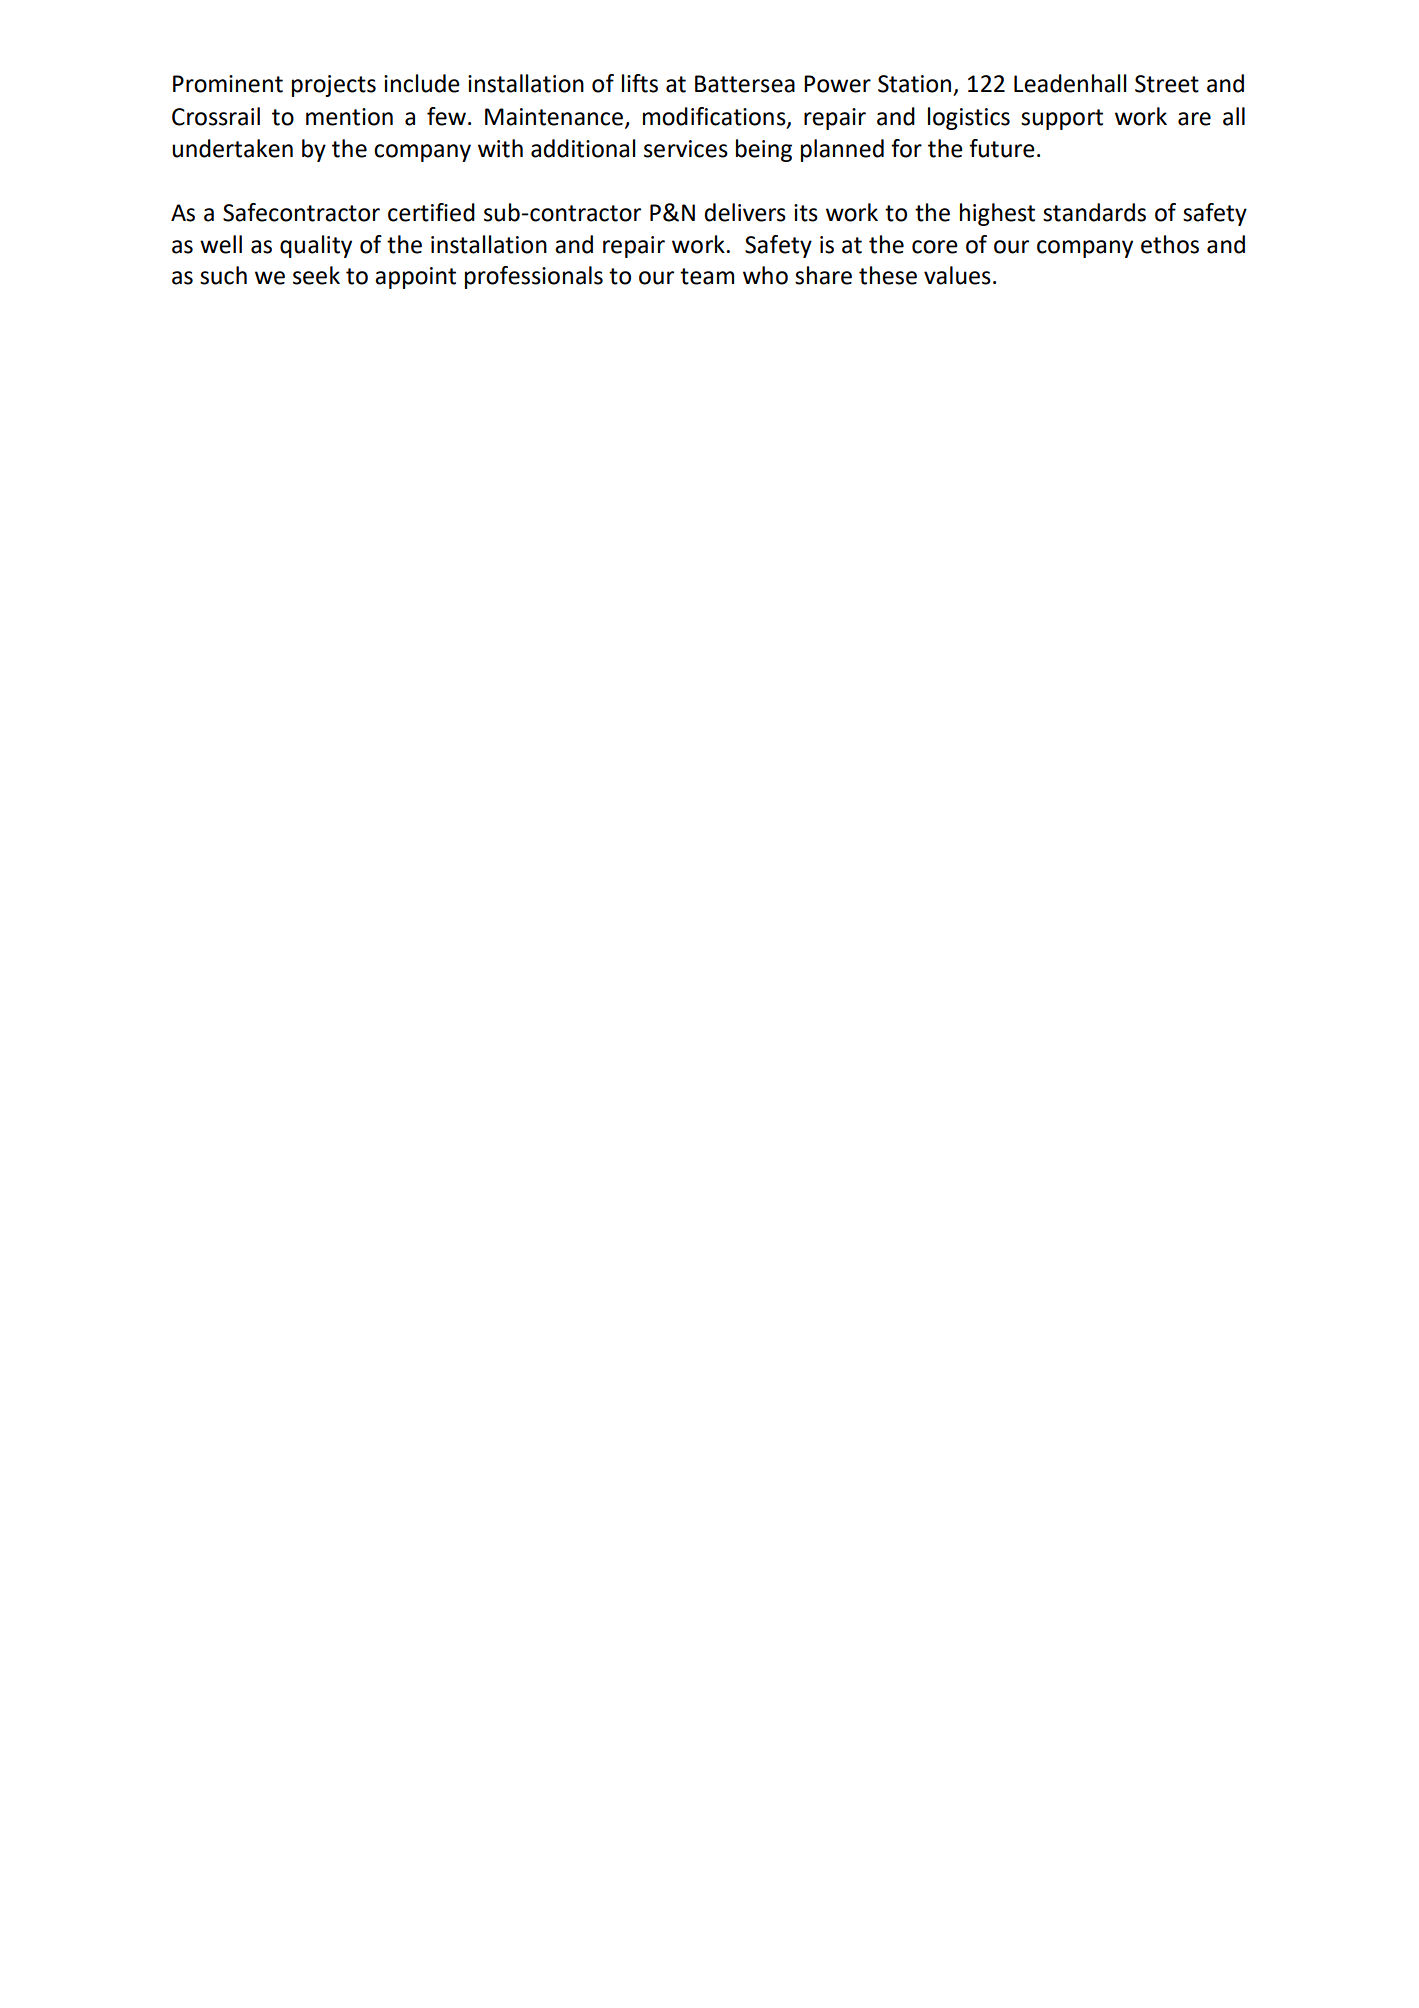  I want to click on seek, so click(316, 275).
